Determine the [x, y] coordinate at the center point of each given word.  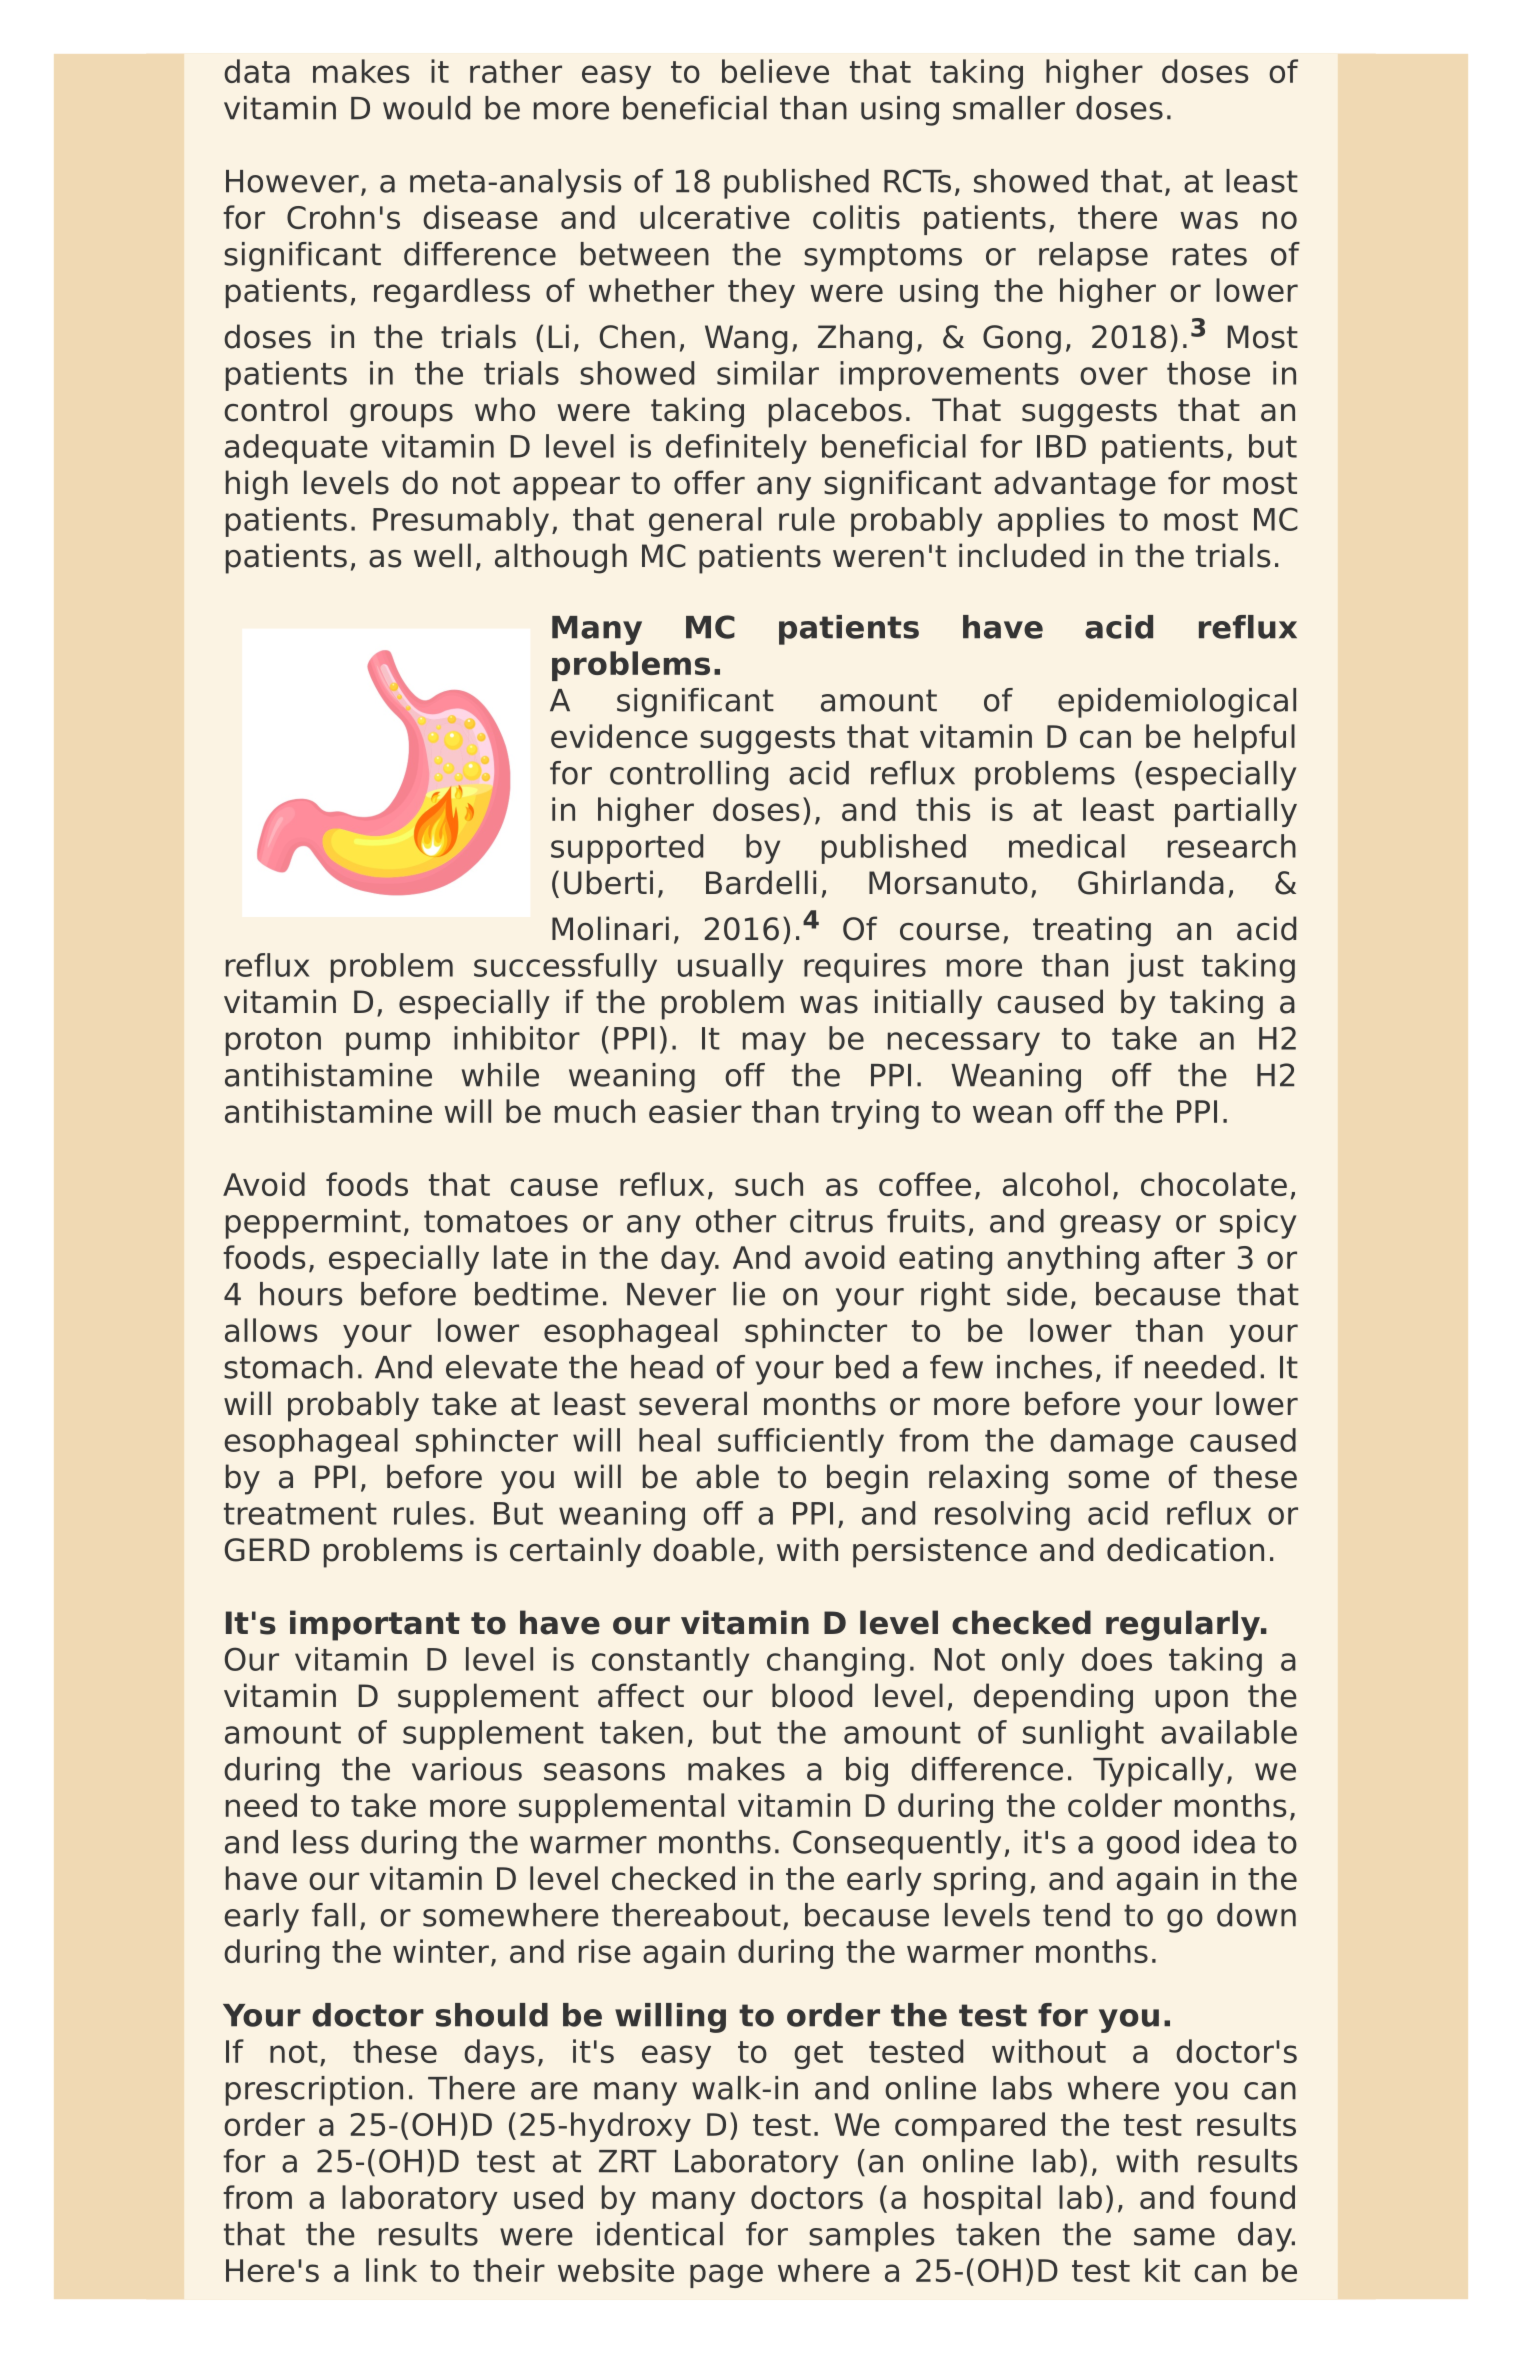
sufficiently [801, 1443]
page [726, 2276]
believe [775, 71]
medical [1067, 846]
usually [730, 968]
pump [388, 1044]
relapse [1093, 257]
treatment [300, 1514]
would [426, 108]
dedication [1185, 1549]
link [391, 2270]
